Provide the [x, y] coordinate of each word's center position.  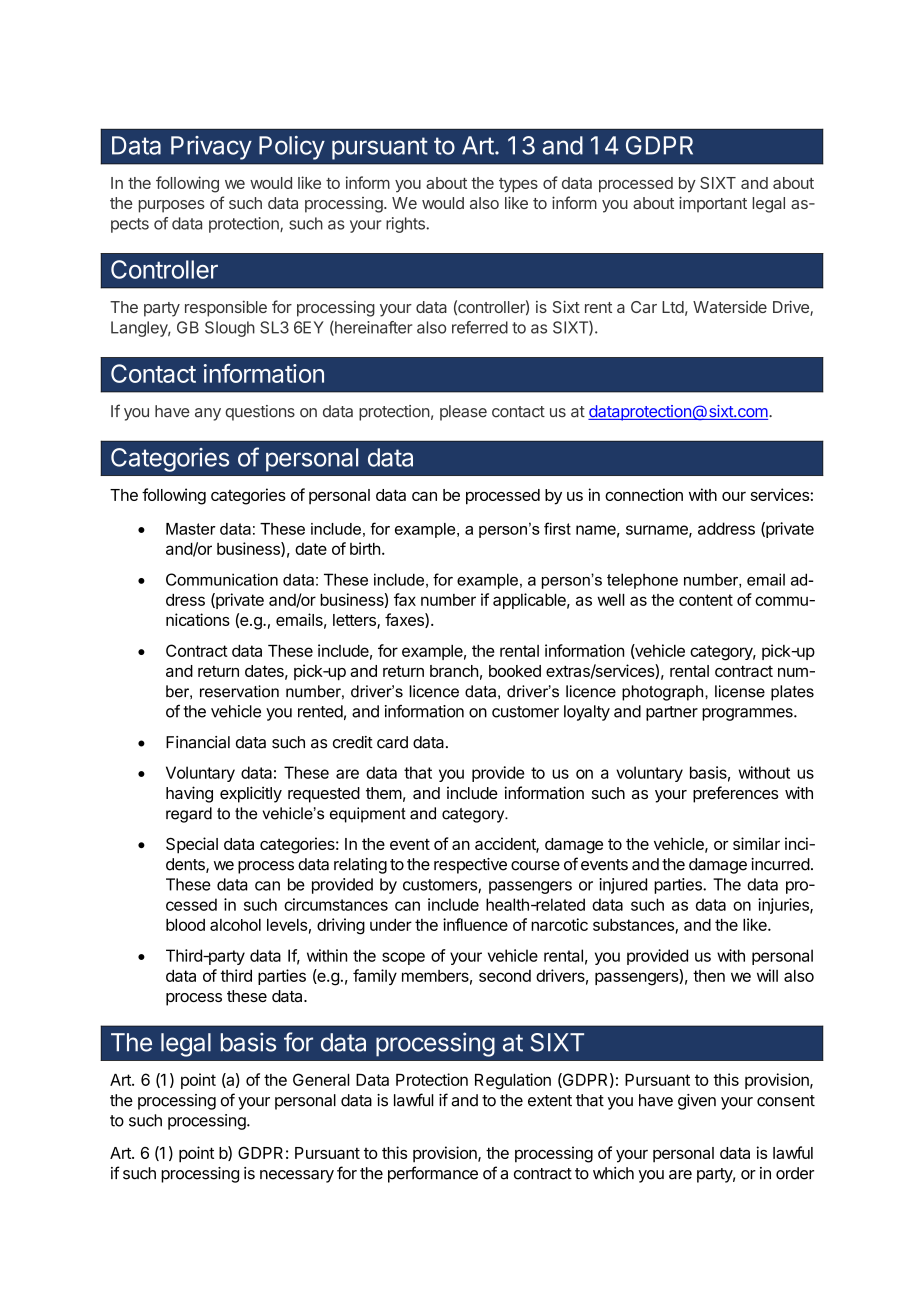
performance [433, 1174]
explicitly [251, 794]
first [557, 528]
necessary [297, 1176]
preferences [735, 794]
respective [470, 866]
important [713, 204]
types [518, 185]
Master [191, 529]
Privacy [211, 148]
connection [644, 494]
